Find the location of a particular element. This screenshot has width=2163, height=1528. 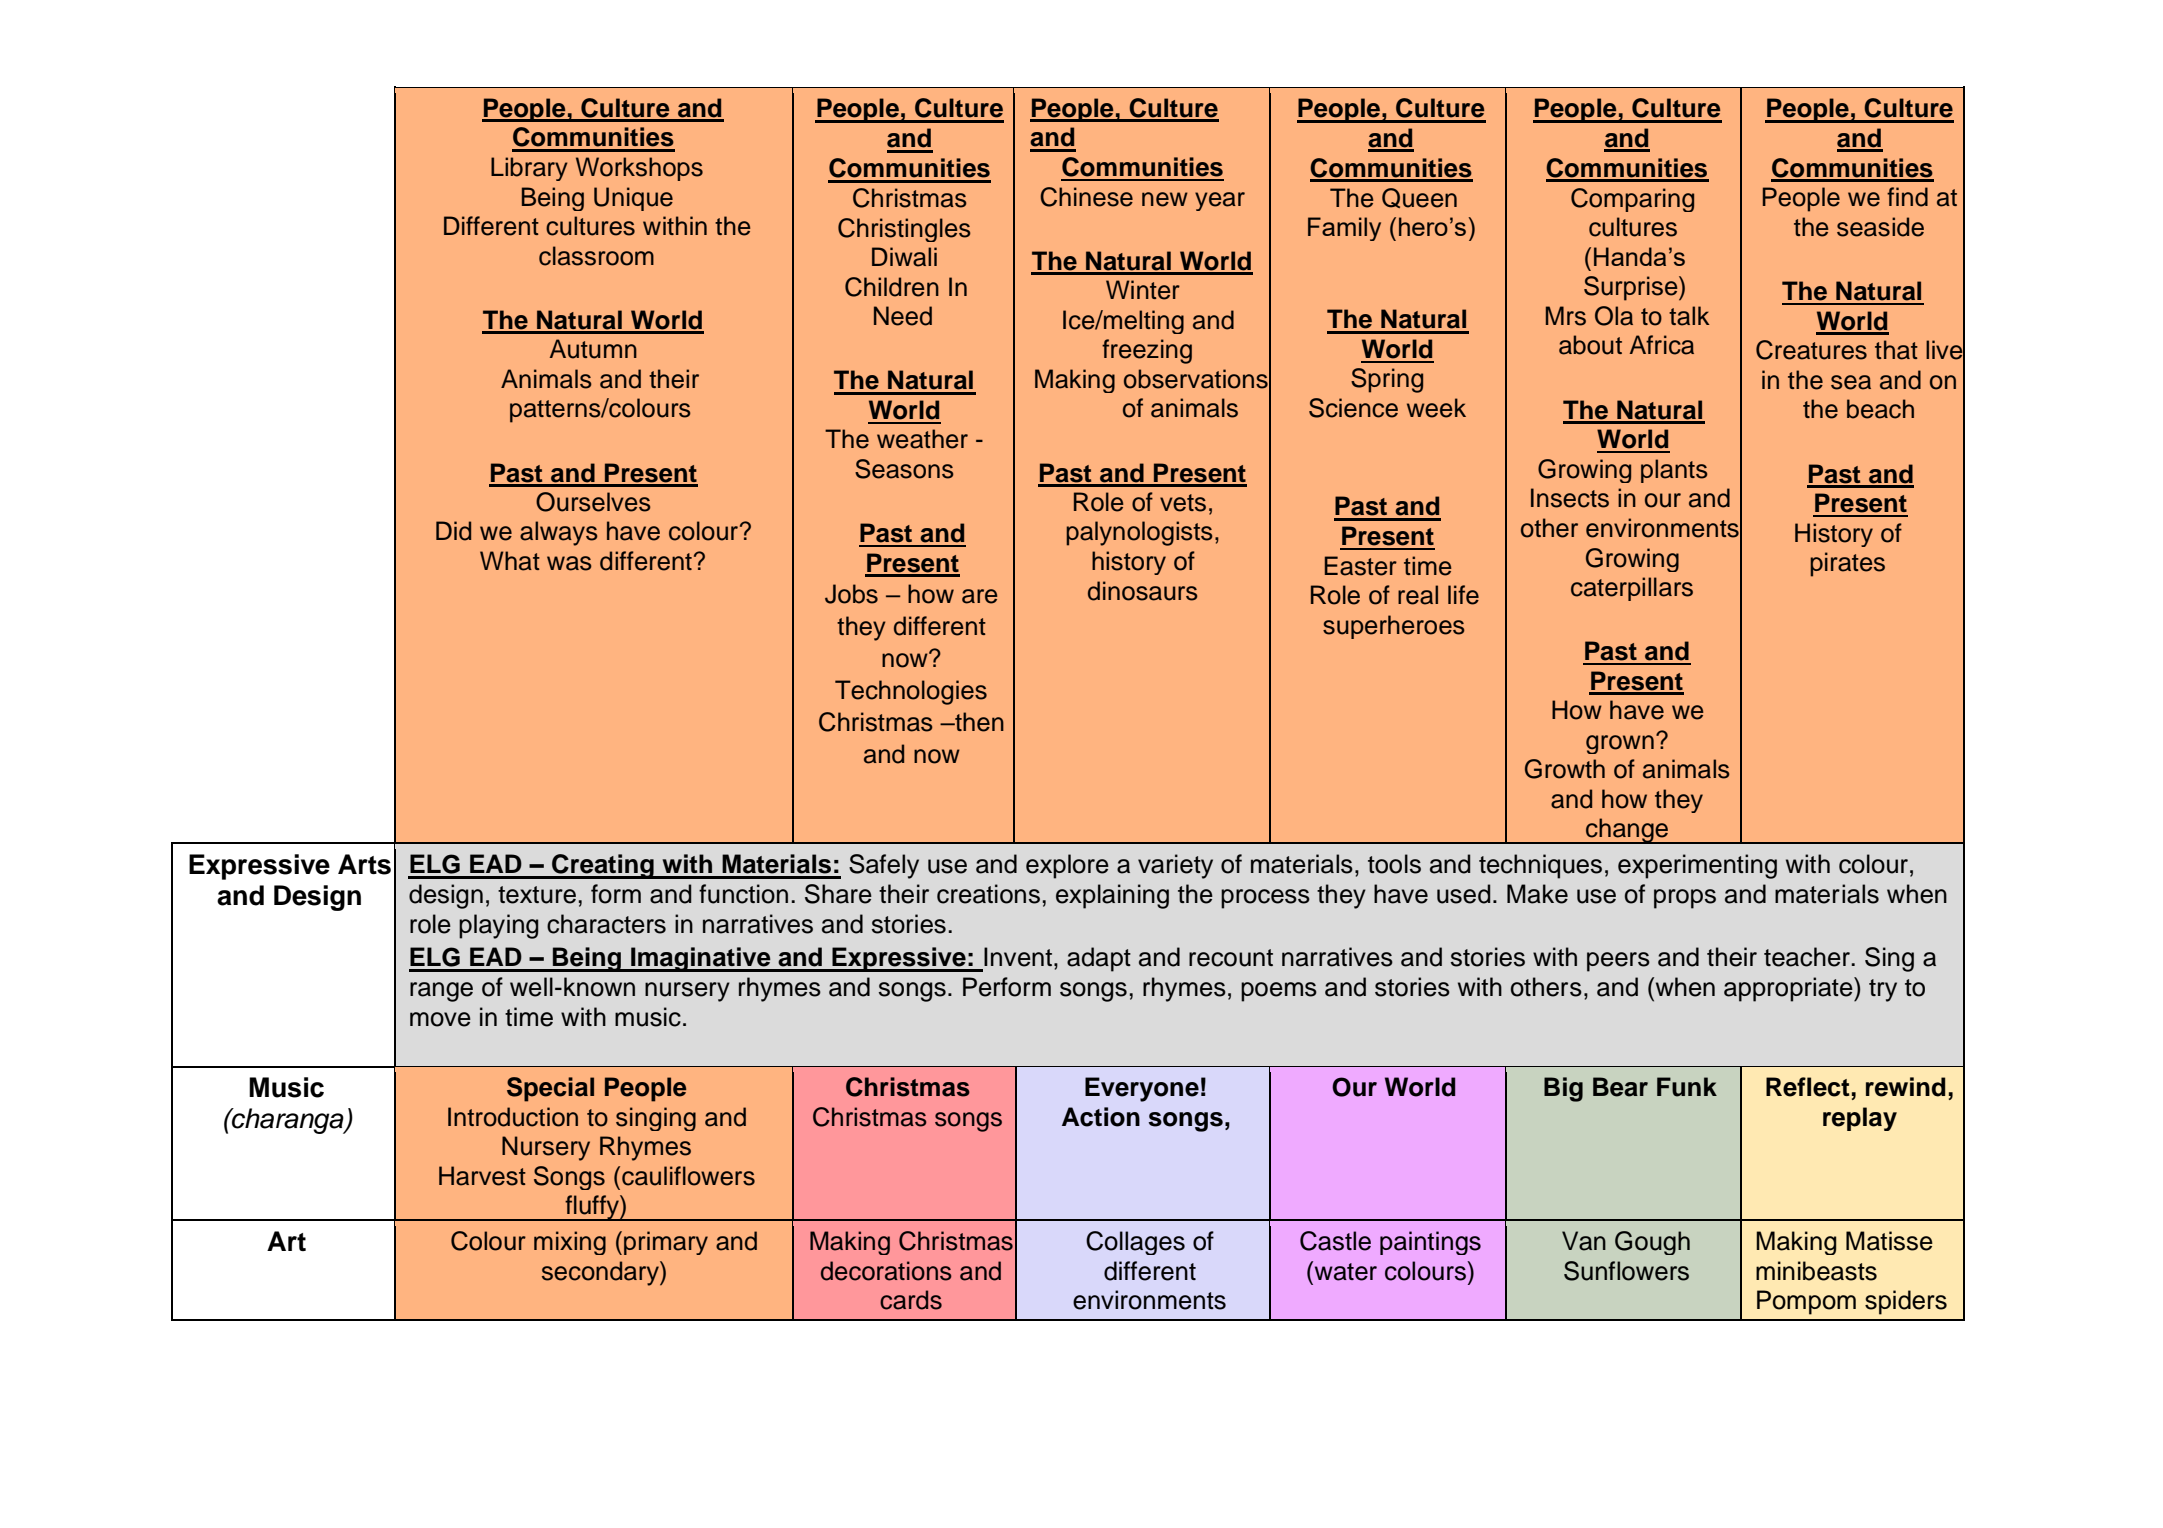

Unique is located at coordinates (633, 199).
